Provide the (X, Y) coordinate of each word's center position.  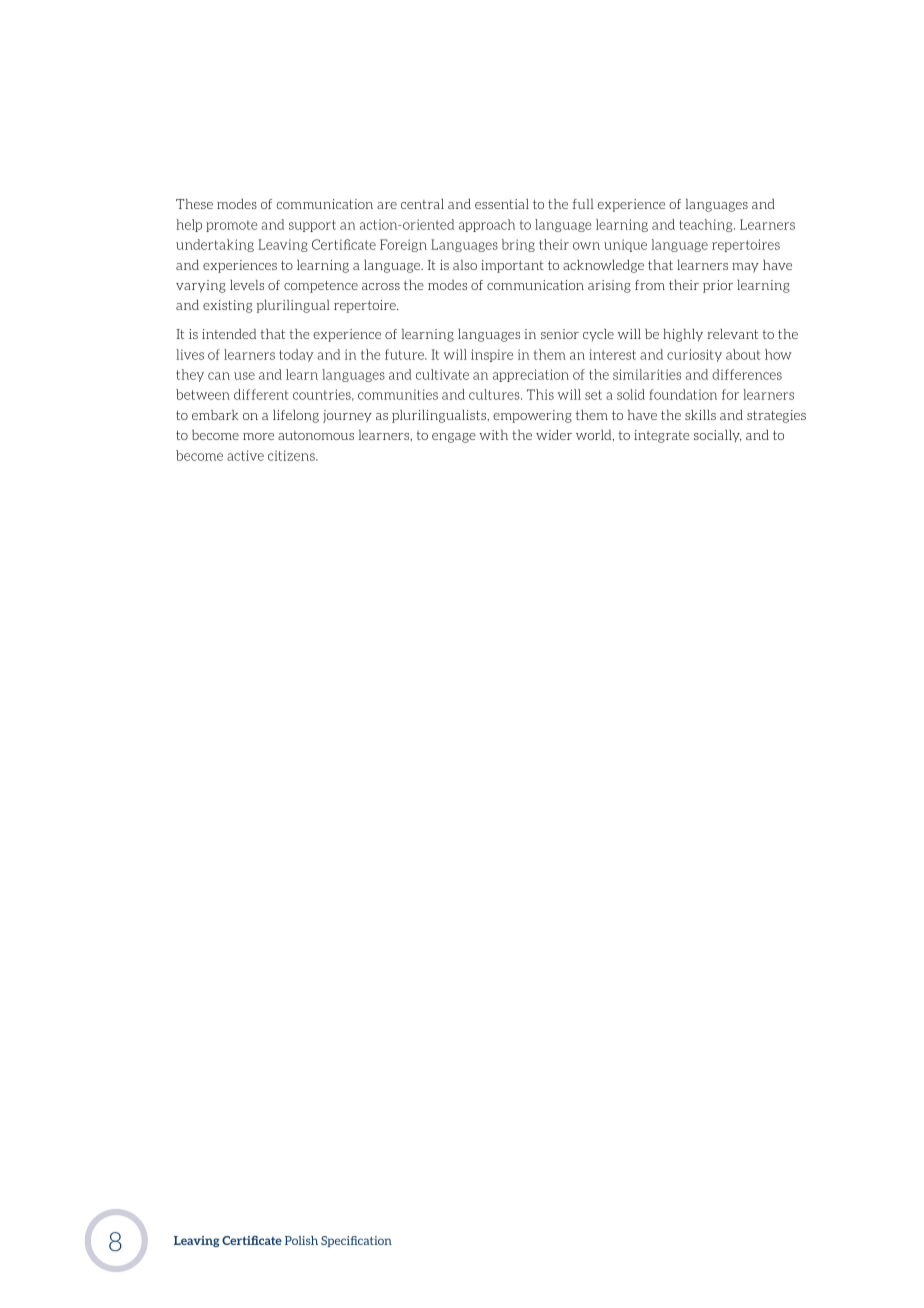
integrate (662, 436)
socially (717, 436)
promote (231, 226)
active (245, 455)
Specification (356, 1241)
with (493, 435)
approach (487, 225)
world (595, 435)
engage (454, 438)
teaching (707, 225)
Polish (301, 1240)
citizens (292, 455)
